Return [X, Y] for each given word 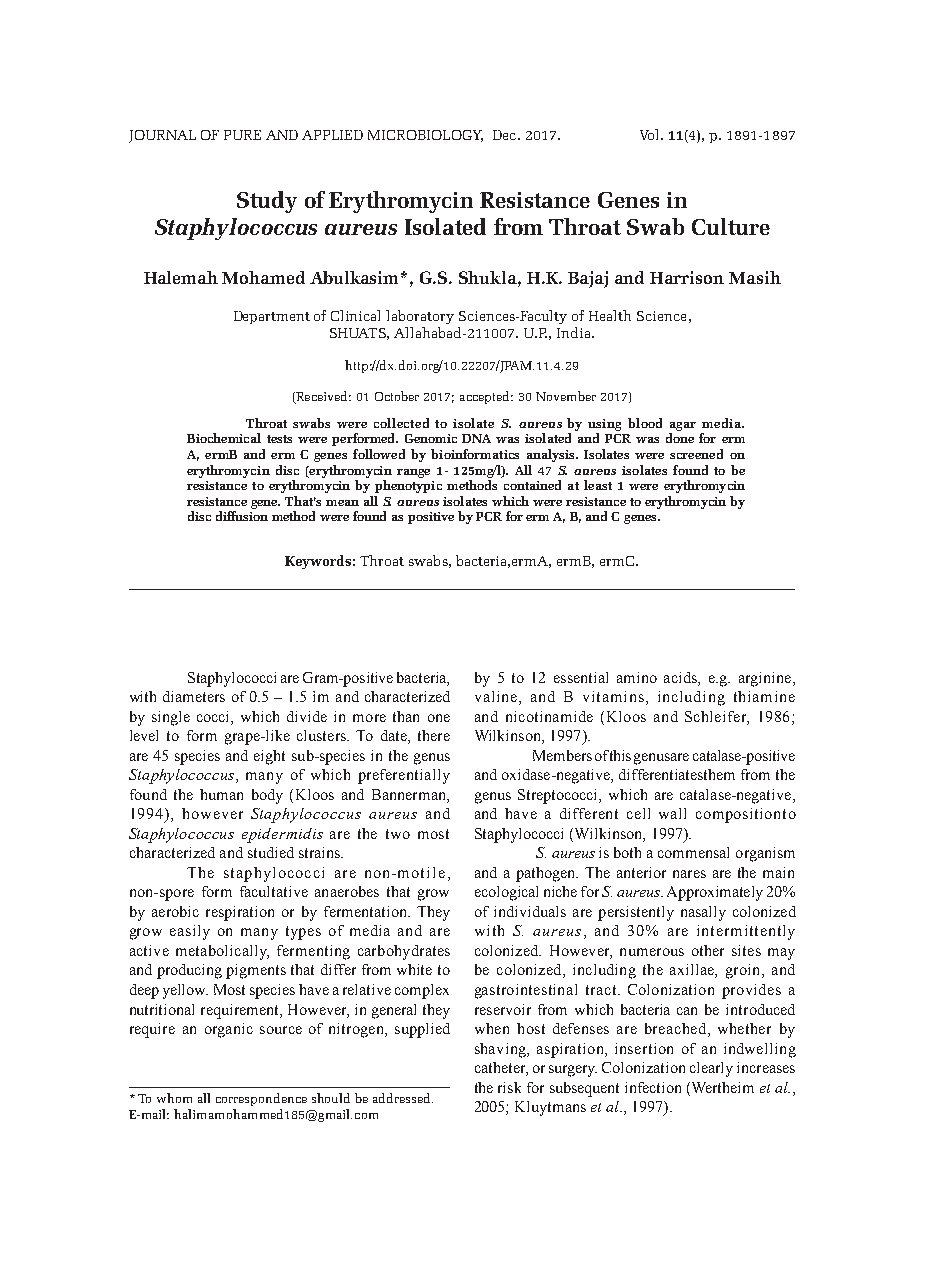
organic [229, 1030]
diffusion [242, 516]
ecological [506, 893]
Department [272, 317]
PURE [242, 135]
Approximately [715, 893]
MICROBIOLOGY [425, 136]
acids [681, 677]
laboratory [420, 317]
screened [696, 454]
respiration [240, 913]
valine [497, 698]
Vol [651, 134]
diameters [194, 696]
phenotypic [408, 486]
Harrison [687, 277]
